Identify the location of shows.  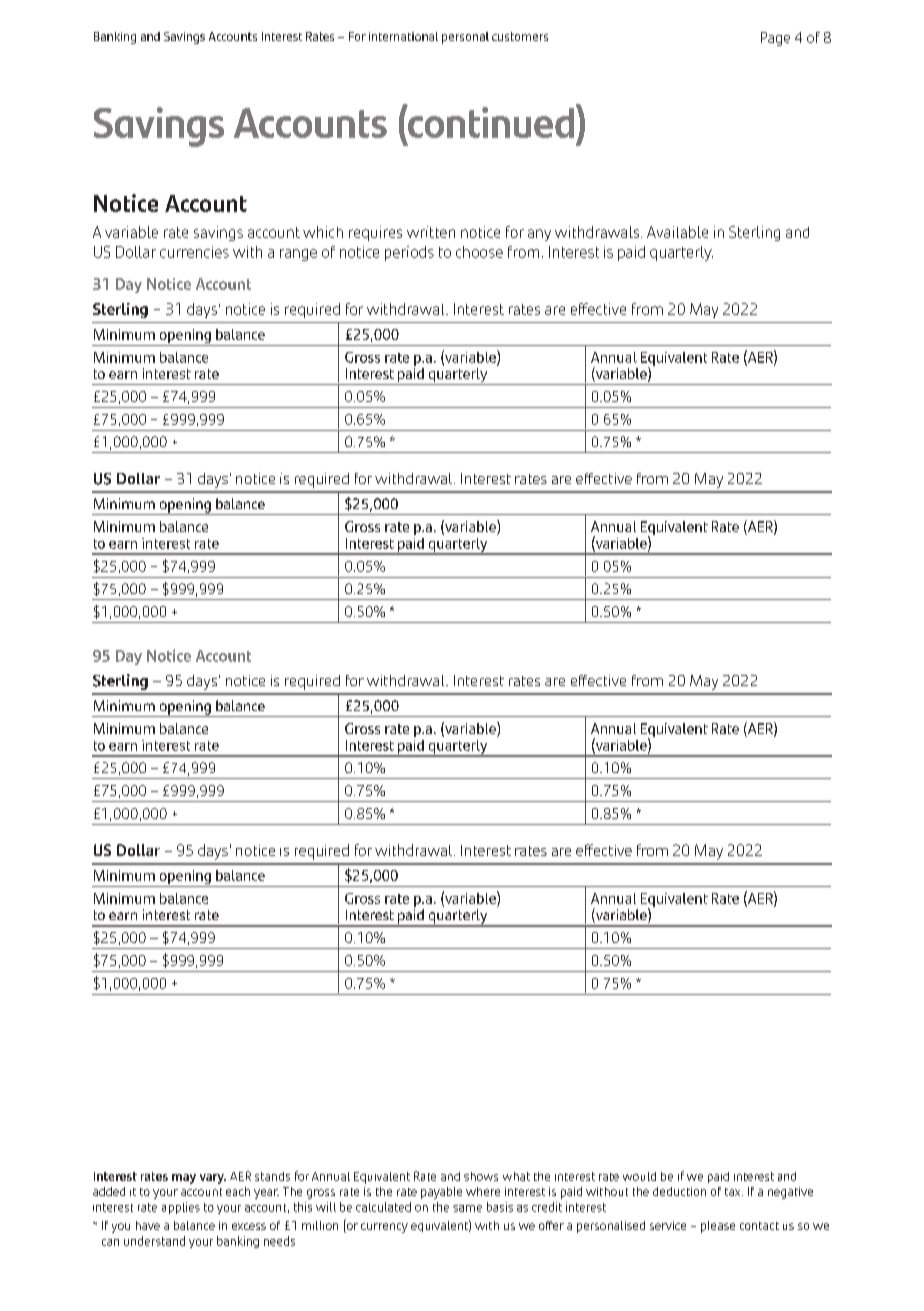
(481, 1176).
